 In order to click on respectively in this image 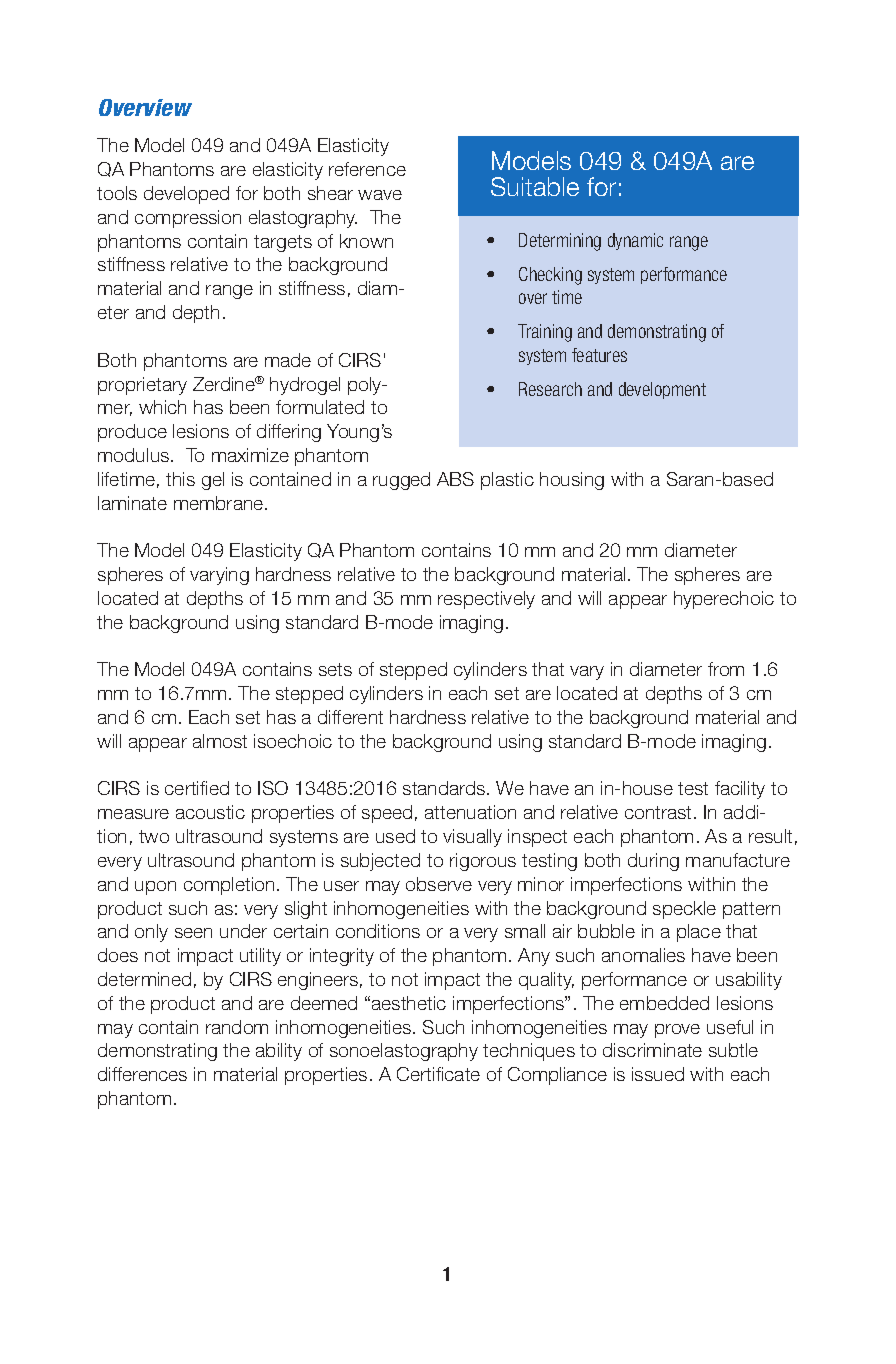, I will do `click(486, 600)`.
